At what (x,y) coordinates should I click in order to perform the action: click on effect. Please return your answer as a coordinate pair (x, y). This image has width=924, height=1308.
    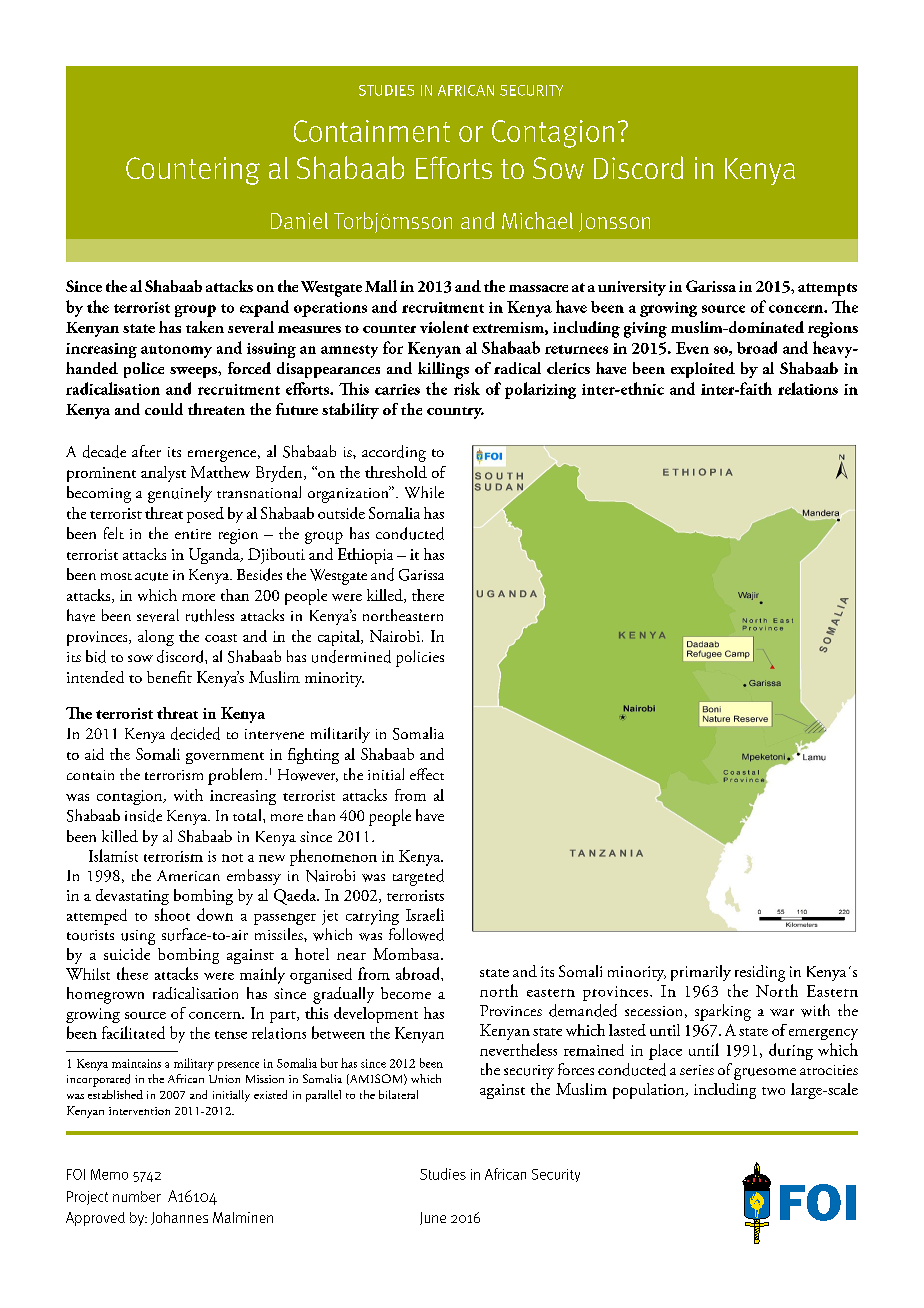
    Looking at the image, I should click on (427, 774).
